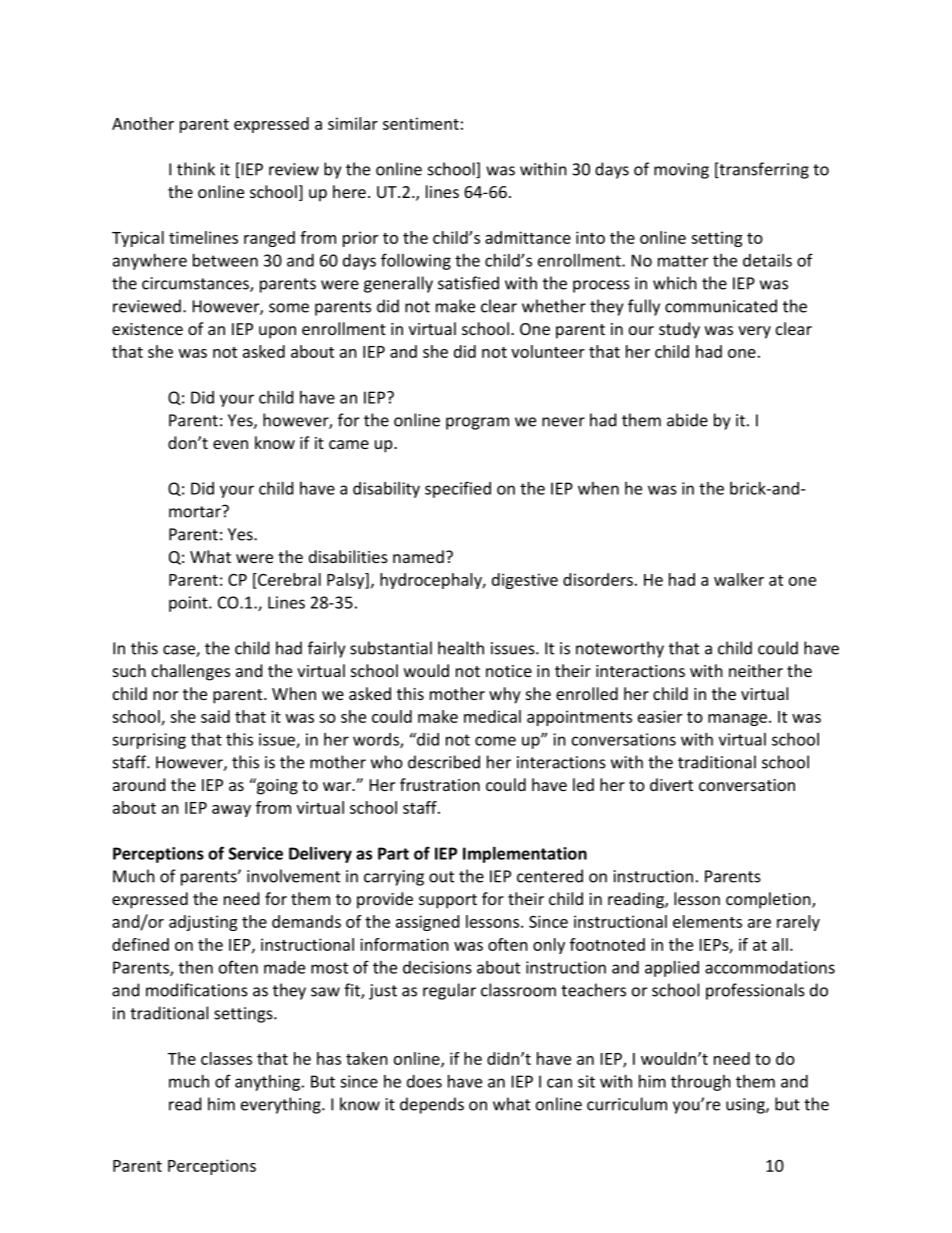 This screenshot has width=952, height=1233. What do you see at coordinates (687, 420) in the screenshot?
I see `abide` at bounding box center [687, 420].
